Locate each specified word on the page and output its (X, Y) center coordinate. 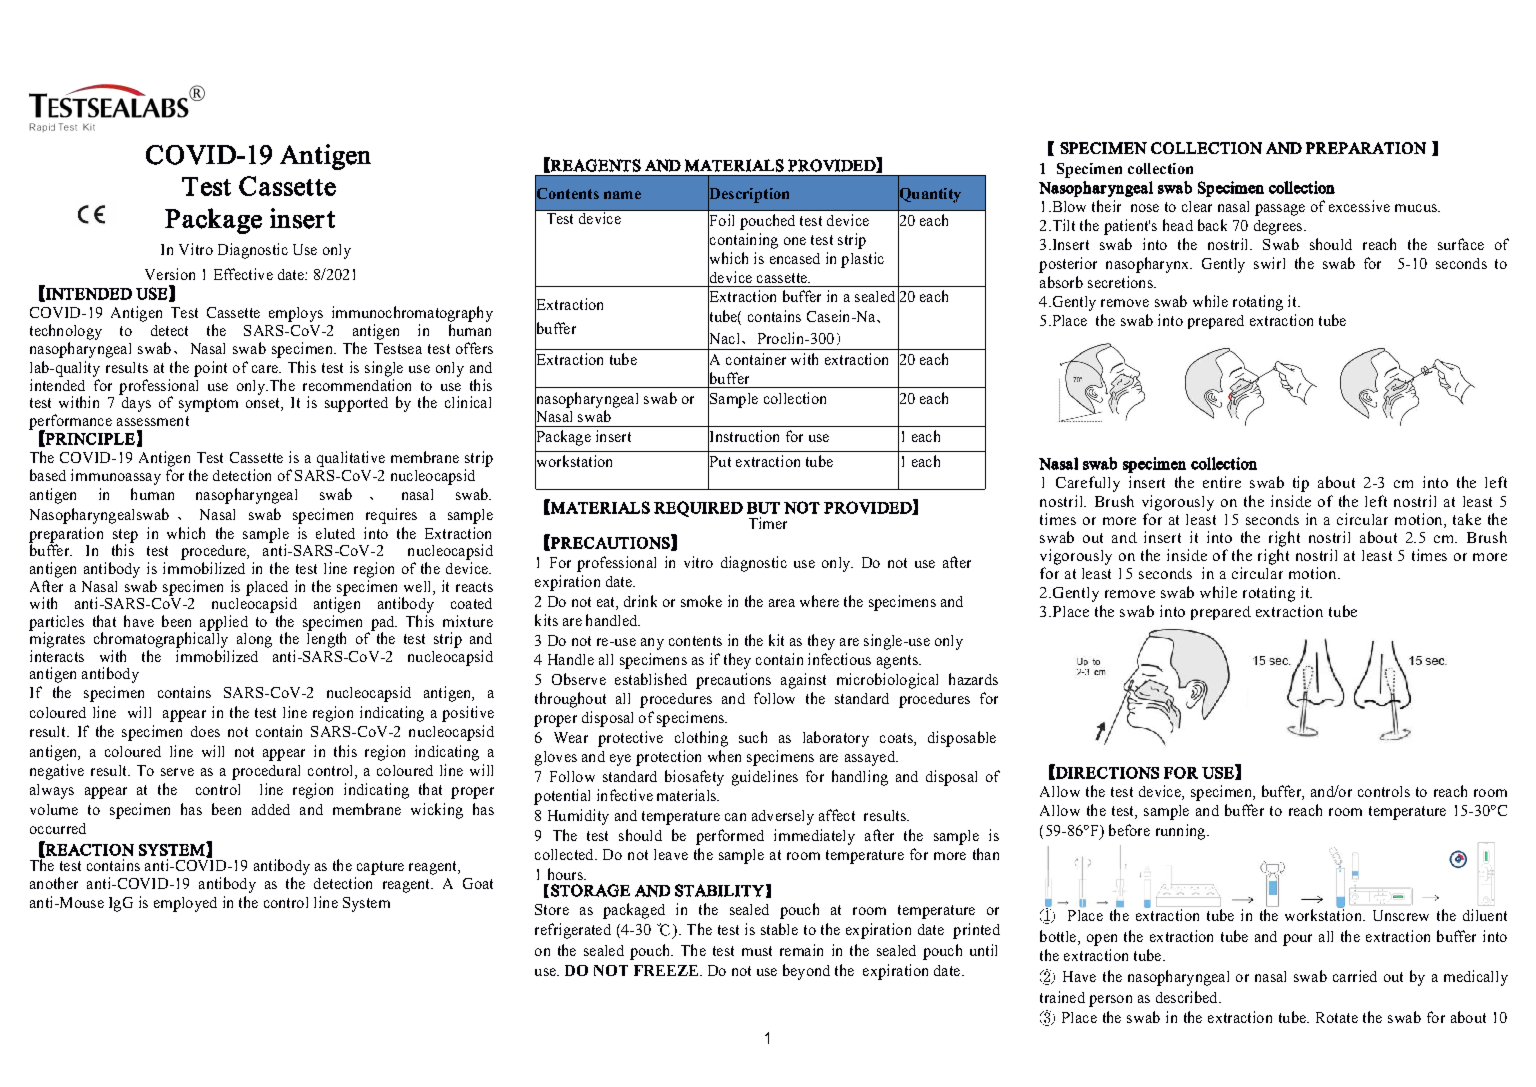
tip (1301, 484)
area (782, 603)
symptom (208, 405)
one (795, 241)
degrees (1279, 227)
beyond (806, 972)
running (1182, 832)
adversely (783, 817)
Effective (243, 274)
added (271, 809)
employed (185, 904)
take (1467, 519)
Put (719, 462)
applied (224, 623)
